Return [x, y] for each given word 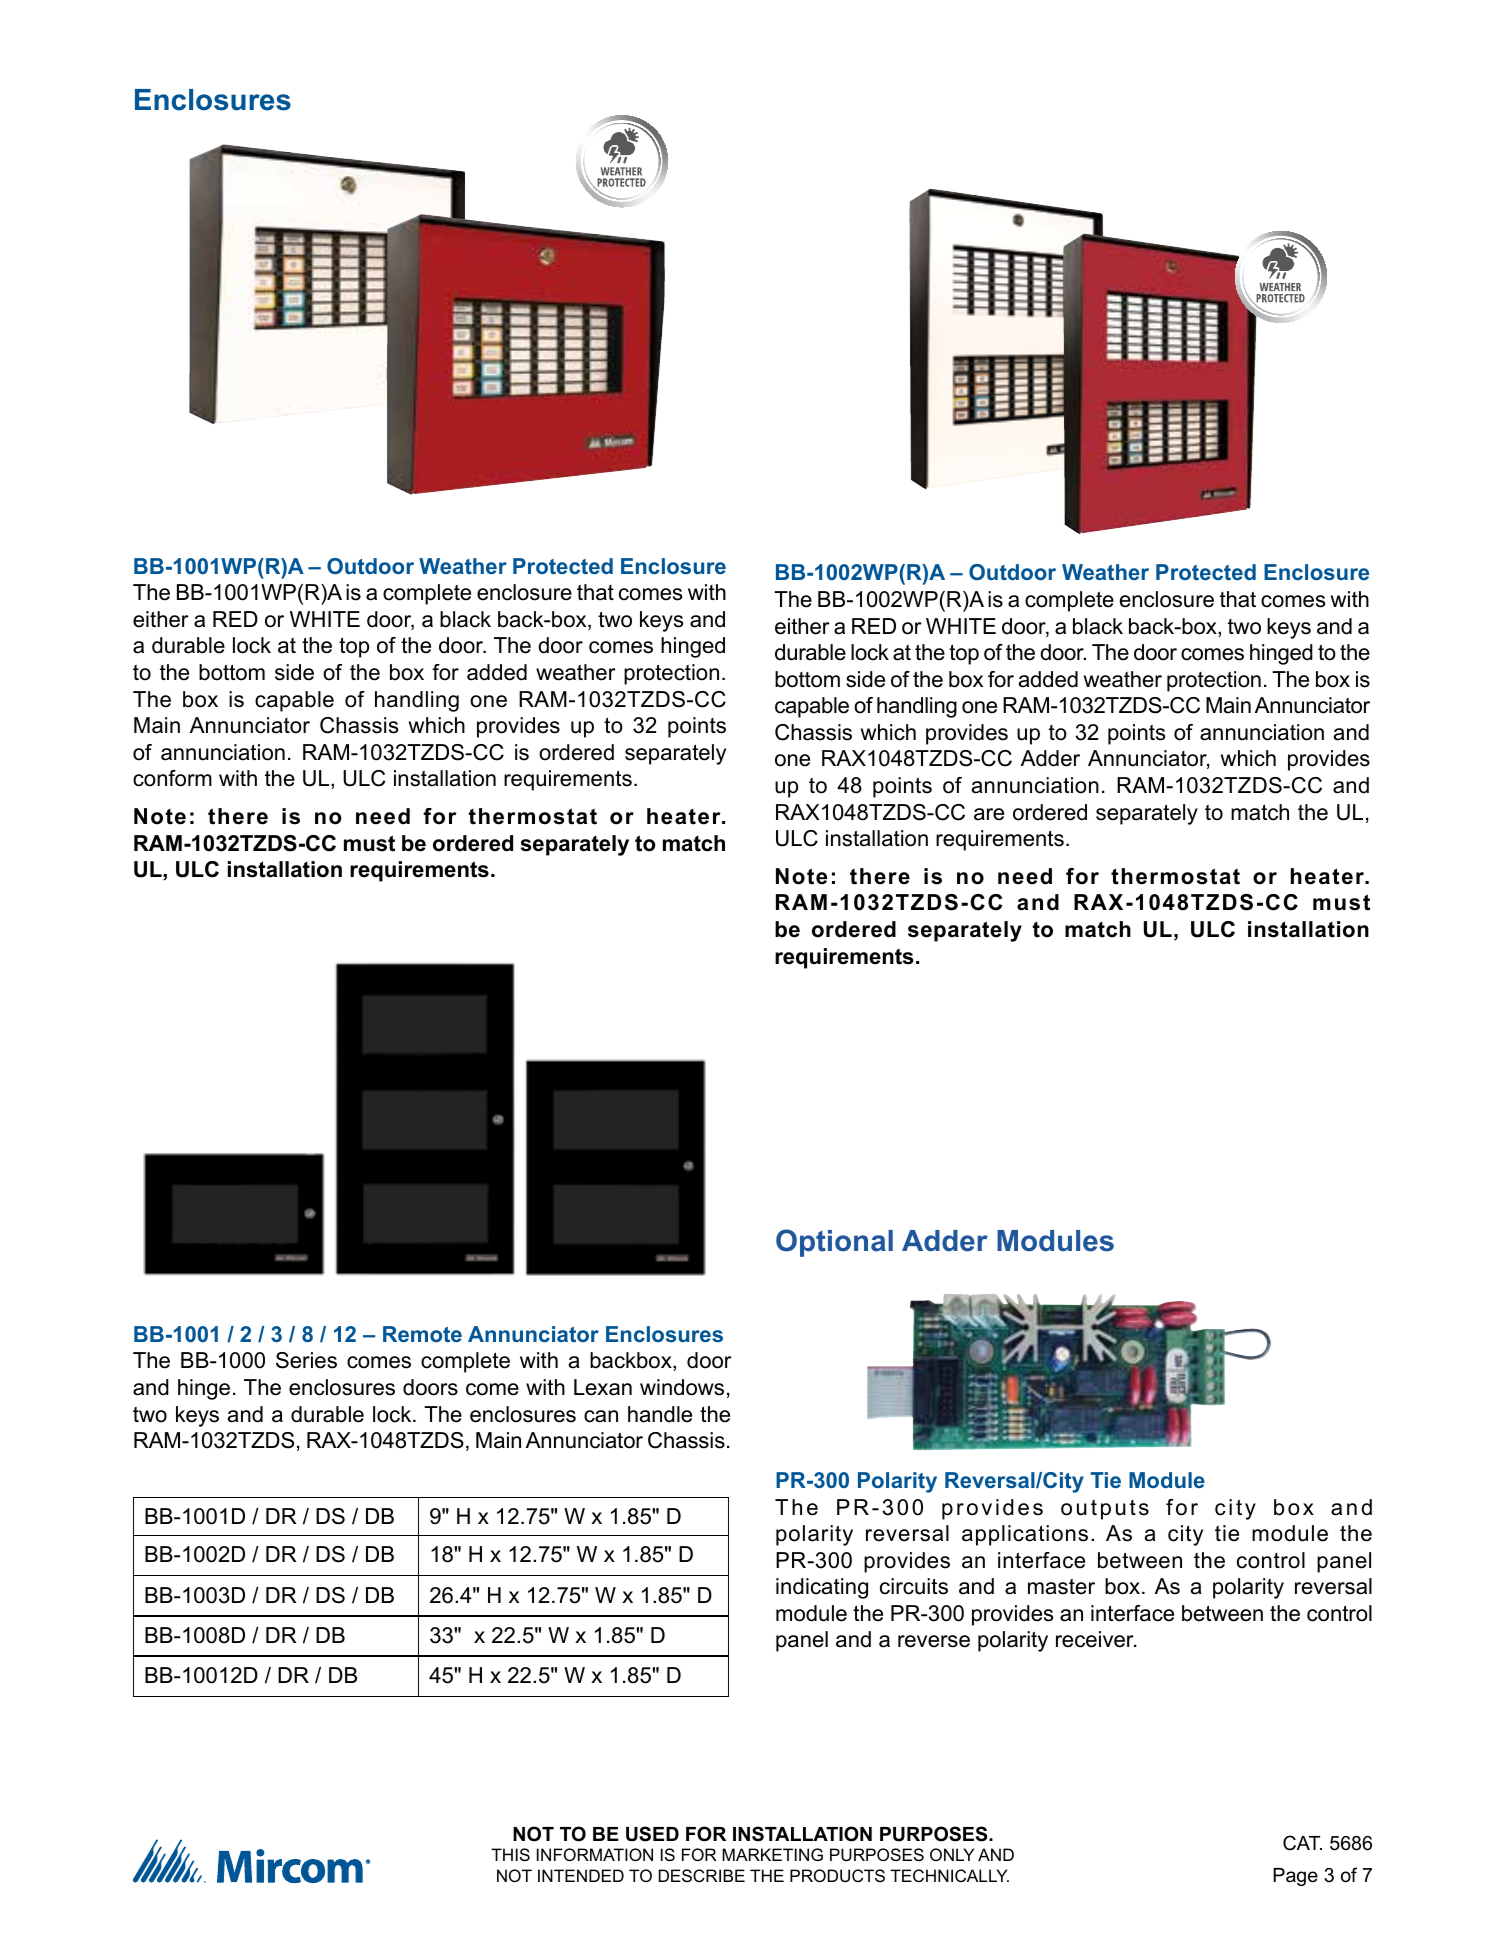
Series [306, 1360]
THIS [510, 1854]
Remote [422, 1334]
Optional [834, 1243]
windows [682, 1387]
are [989, 814]
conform [172, 778]
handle [660, 1414]
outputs [1105, 1510]
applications [1025, 1535]
